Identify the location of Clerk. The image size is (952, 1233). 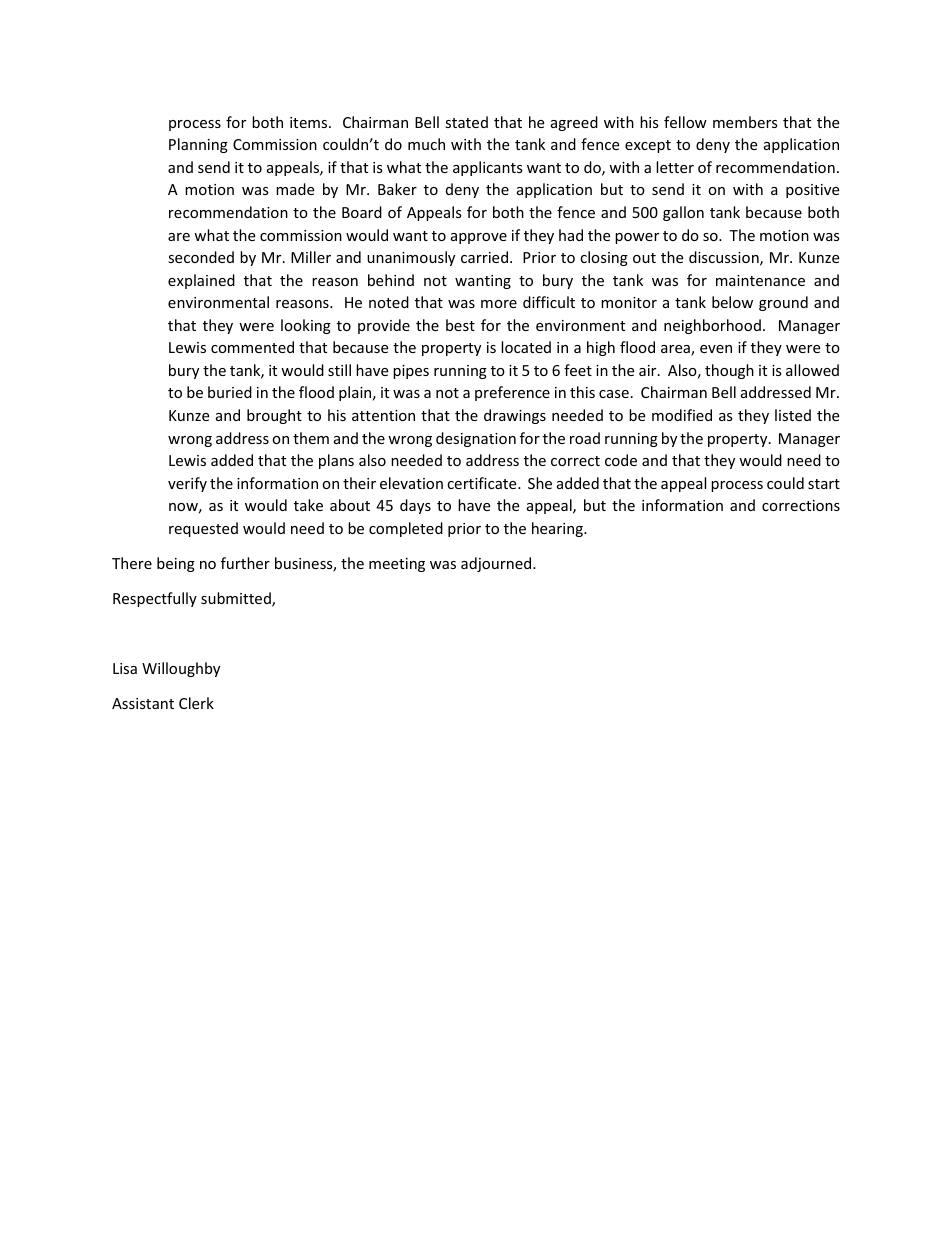
(196, 703).
